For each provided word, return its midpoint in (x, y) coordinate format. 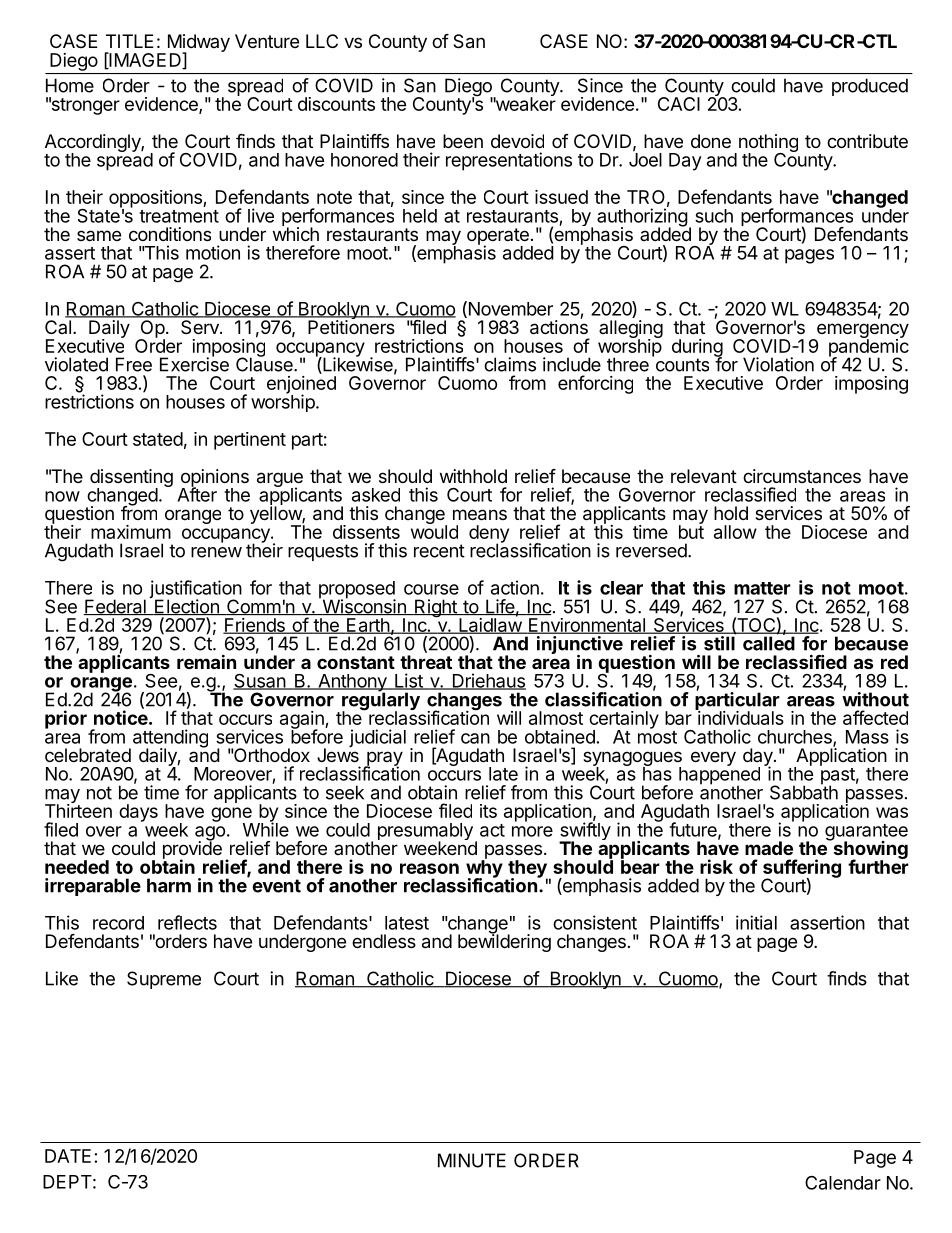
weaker (524, 103)
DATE (68, 1156)
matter (762, 588)
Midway (197, 44)
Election (187, 607)
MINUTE (472, 1160)
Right (436, 608)
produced (870, 87)
